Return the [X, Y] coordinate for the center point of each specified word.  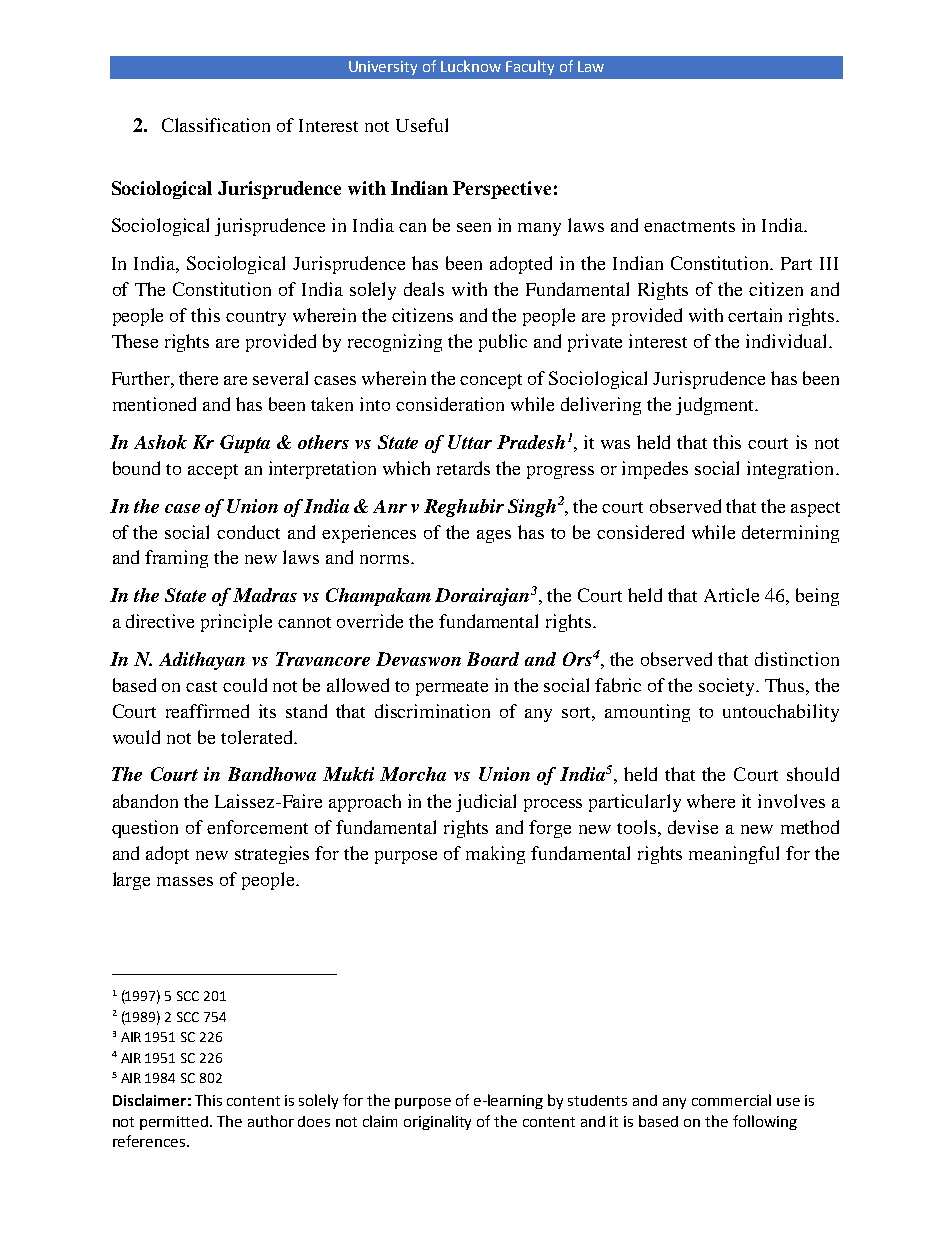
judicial [486, 803]
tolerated [258, 737]
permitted [175, 1123]
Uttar [470, 442]
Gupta [245, 444]
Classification [216, 125]
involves [791, 801]
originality [437, 1122]
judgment [716, 406]
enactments [689, 226]
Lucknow [471, 66]
